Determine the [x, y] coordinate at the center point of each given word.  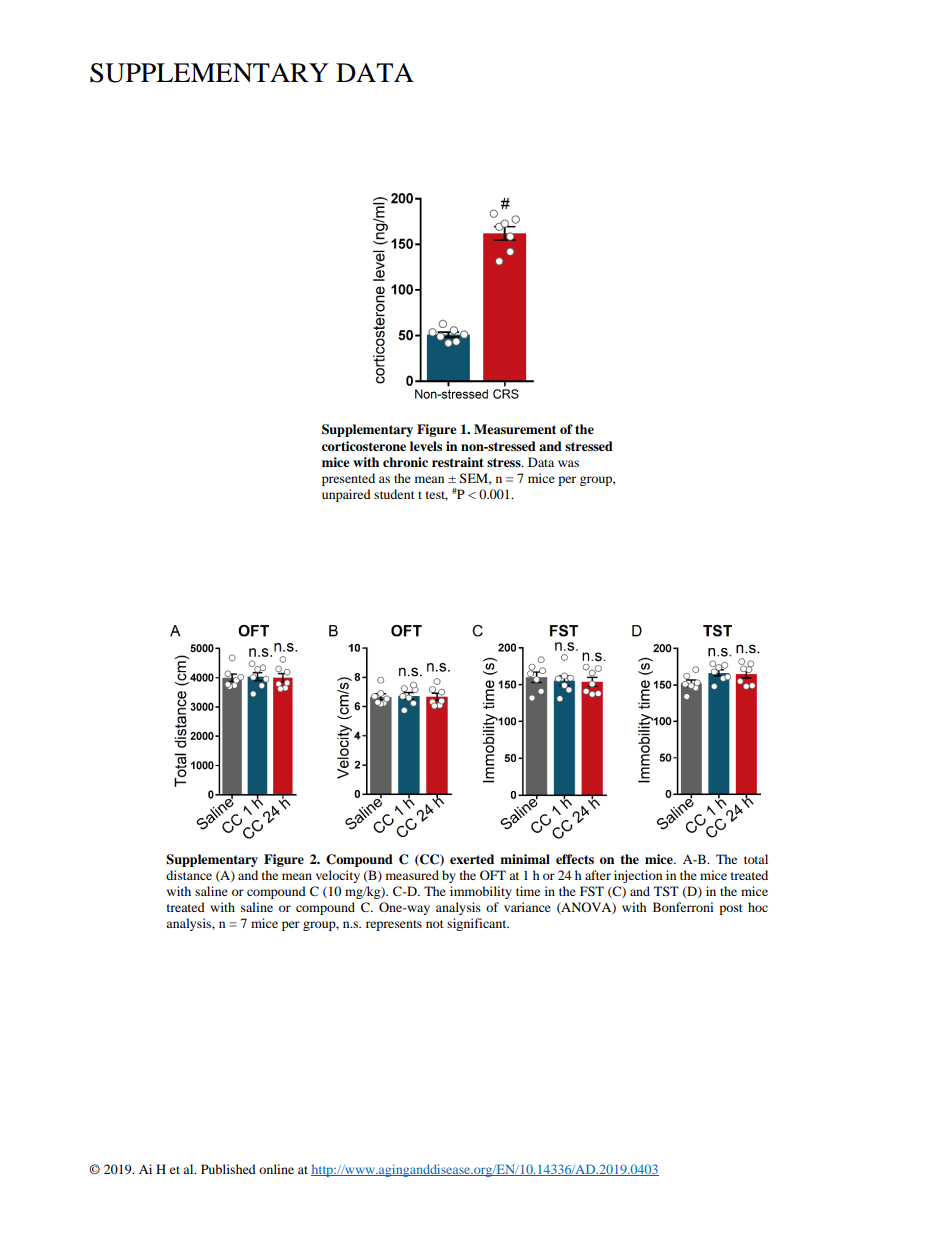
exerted [472, 859]
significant [478, 924]
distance [189, 875]
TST [666, 891]
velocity [338, 876]
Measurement [515, 429]
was [568, 463]
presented [348, 479]
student [394, 494]
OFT [493, 875]
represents [394, 925]
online [276, 1169]
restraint [458, 462]
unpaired [346, 495]
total [756, 859]
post [731, 909]
